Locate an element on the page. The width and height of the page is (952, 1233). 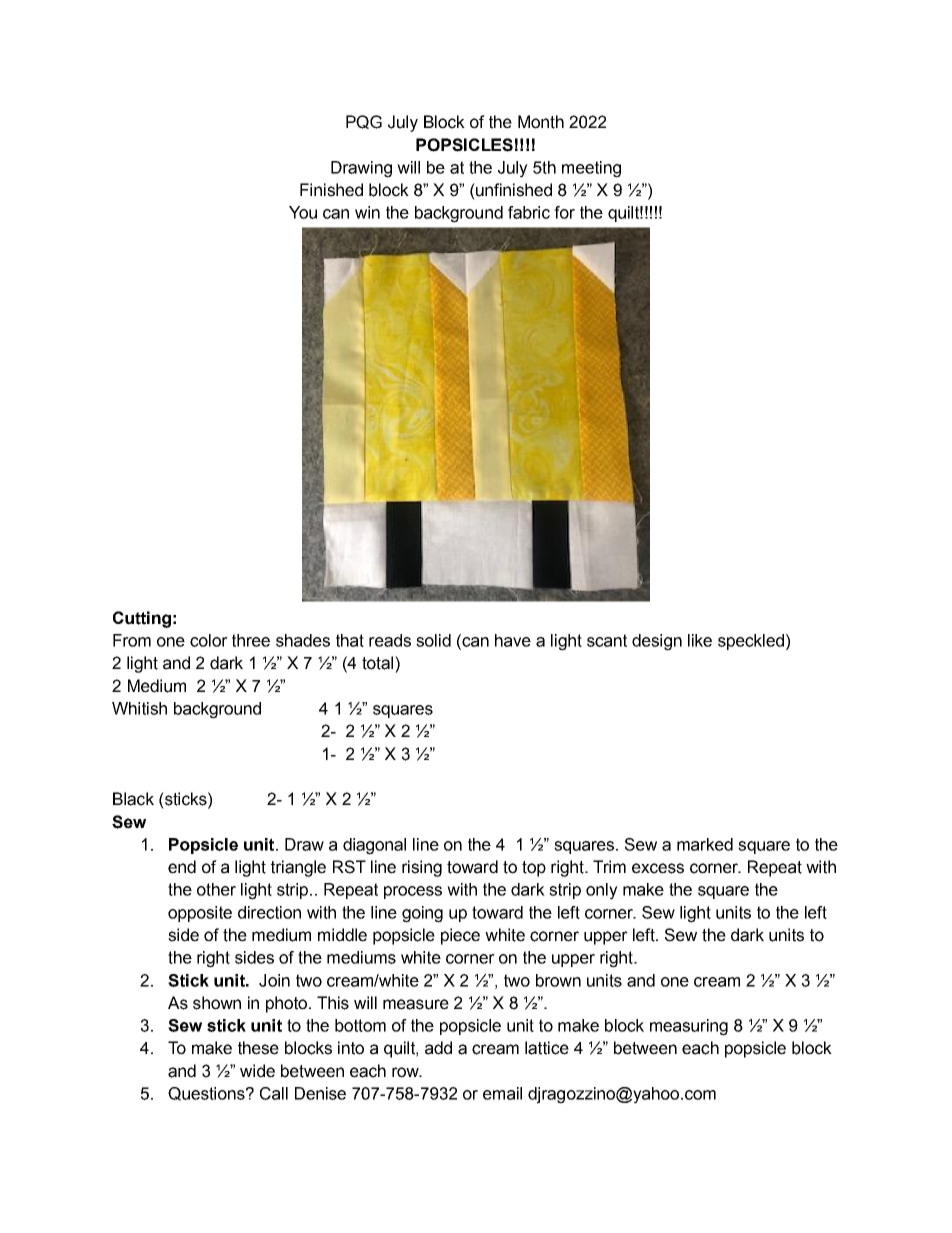
Month is located at coordinates (541, 122).
